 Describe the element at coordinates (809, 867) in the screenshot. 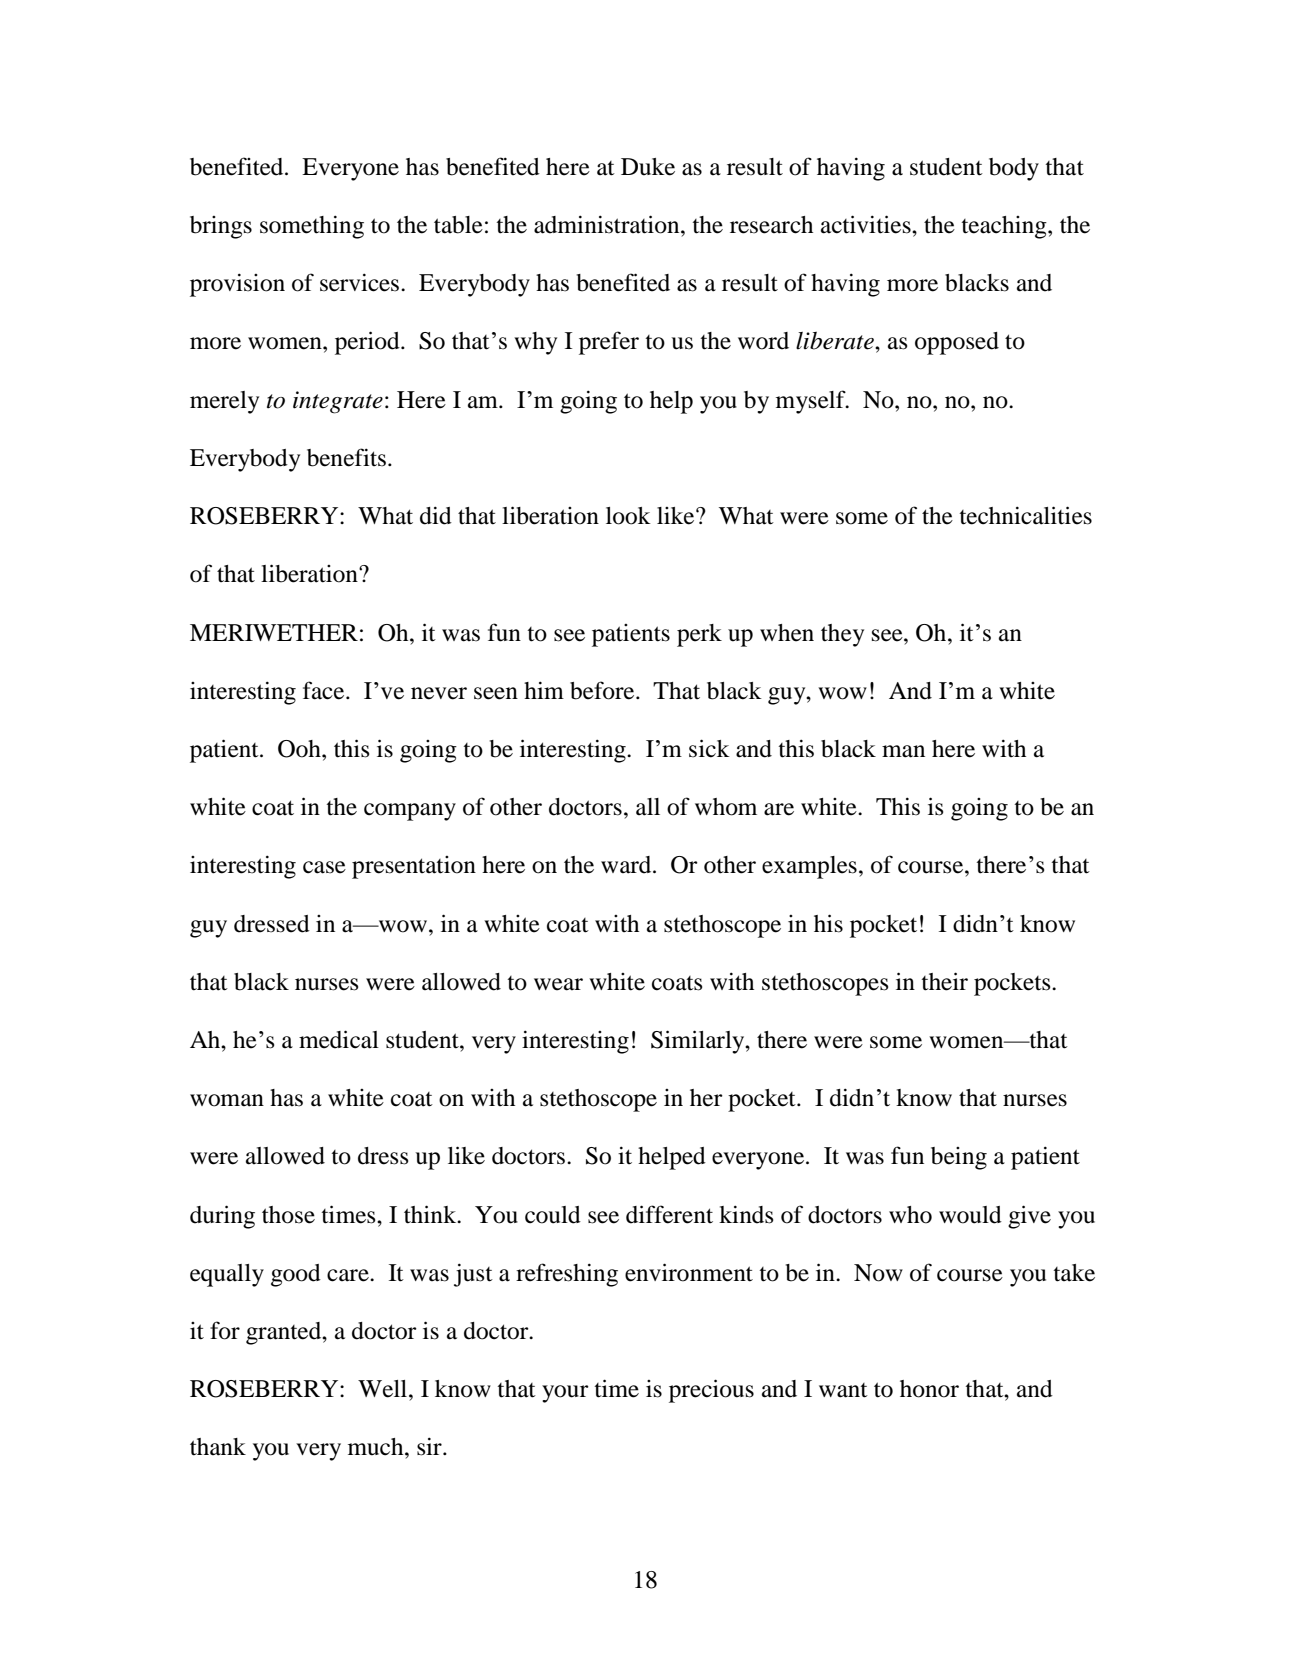

I see `examples` at that location.
